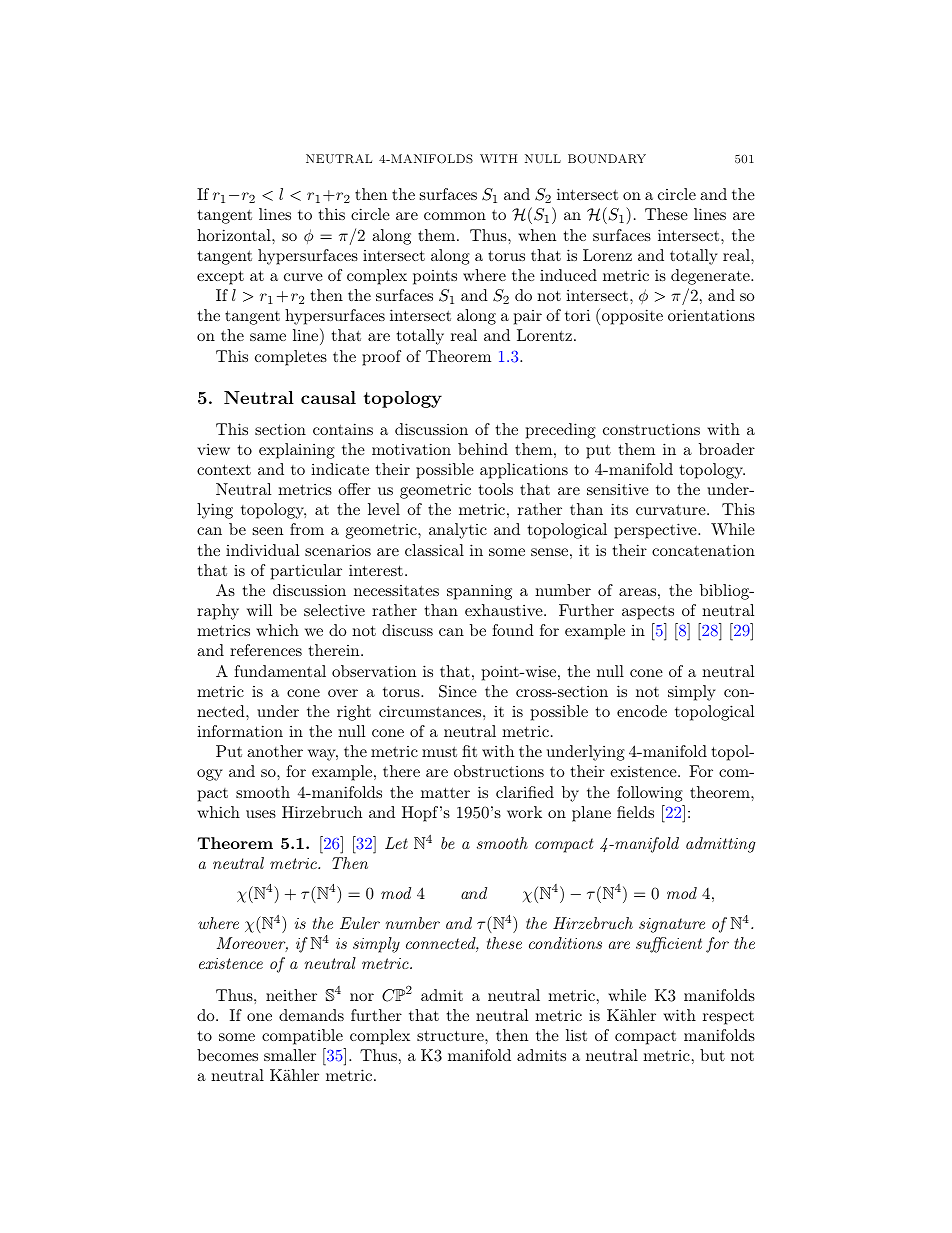 The height and width of the page is (1233, 952). I want to click on common, so click(455, 216).
